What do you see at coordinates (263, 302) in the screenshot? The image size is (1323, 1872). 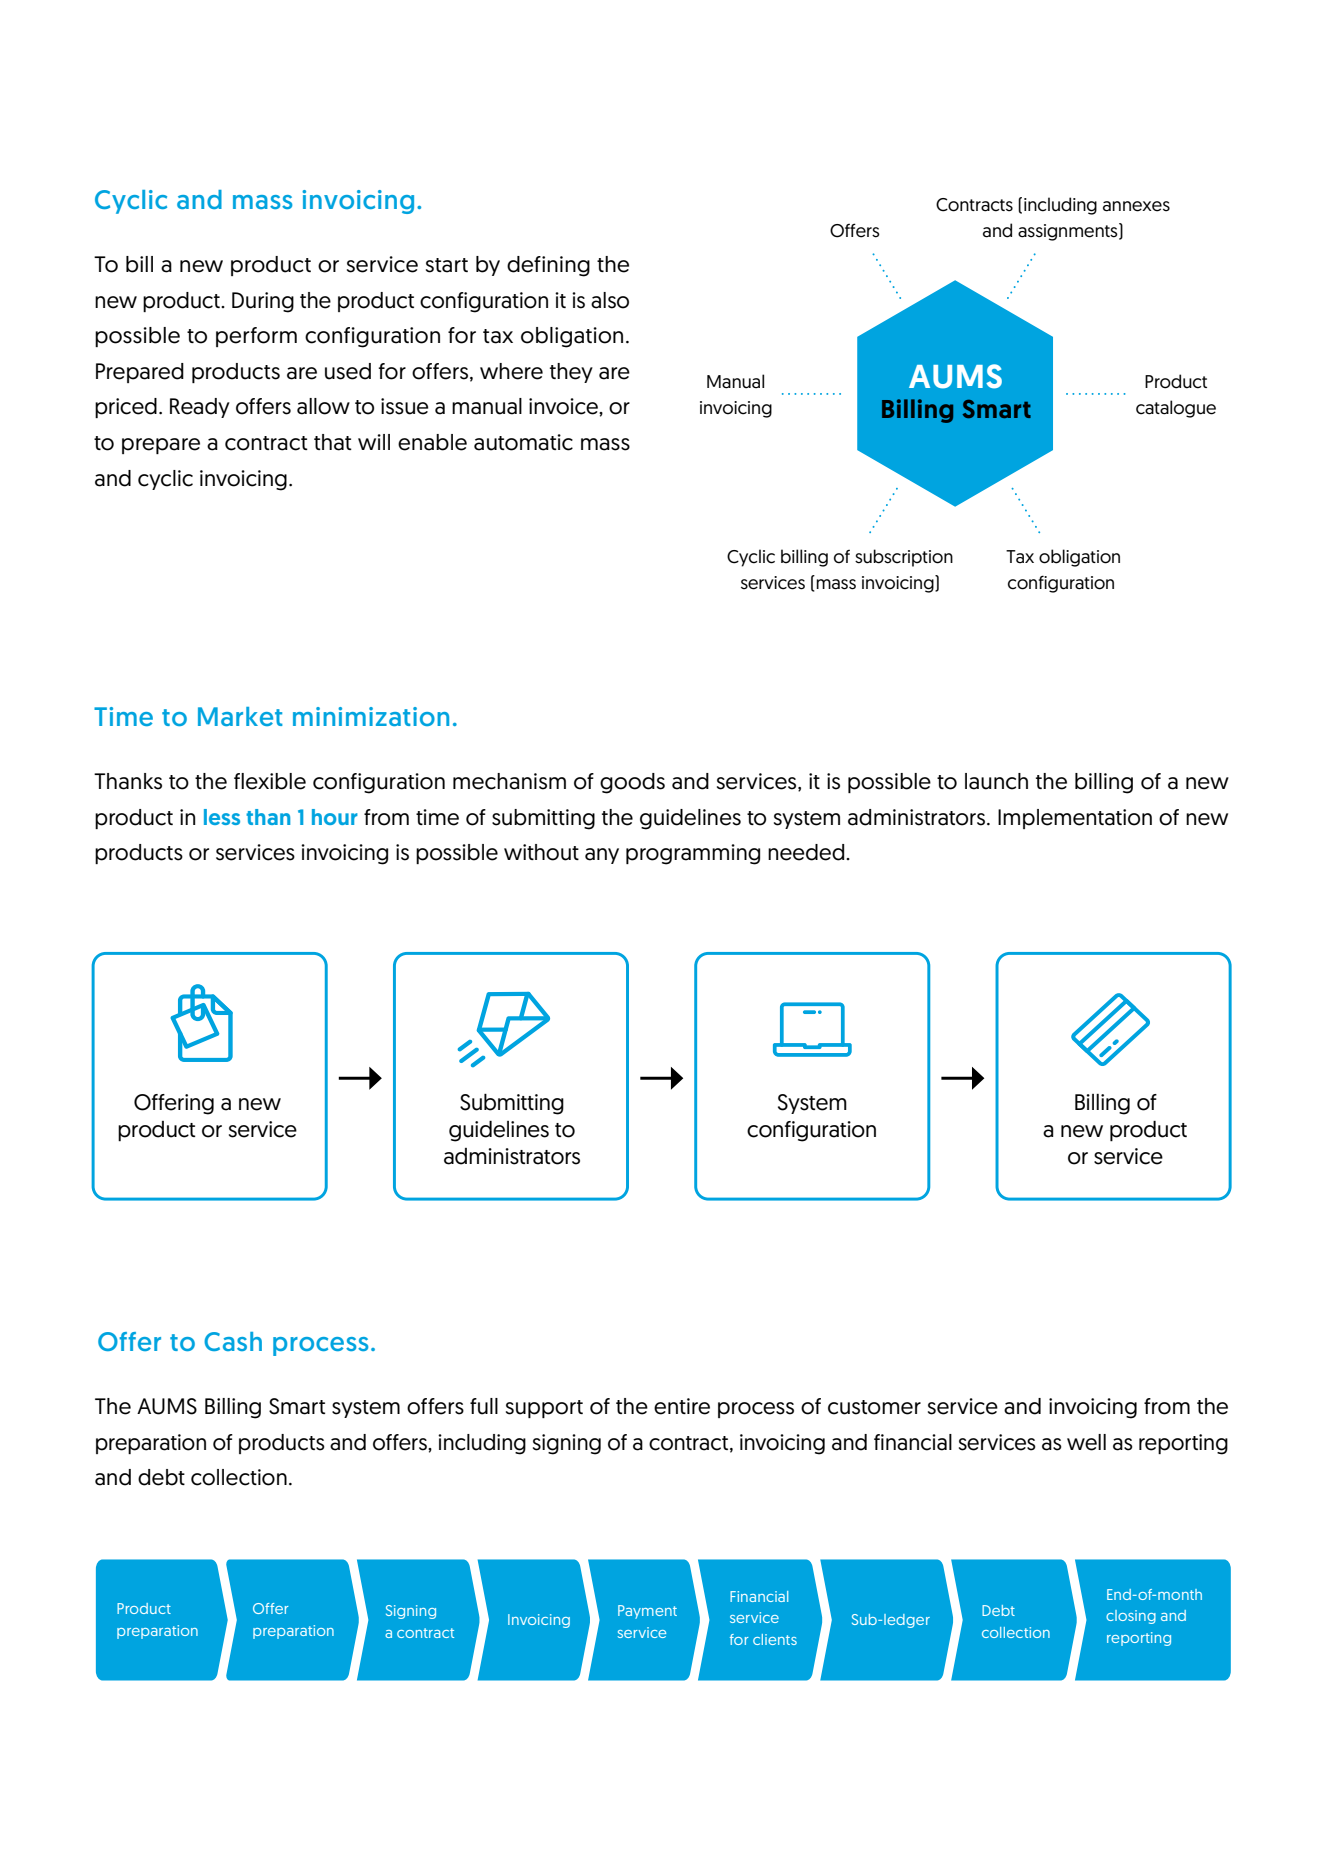 I see `During` at bounding box center [263, 302].
